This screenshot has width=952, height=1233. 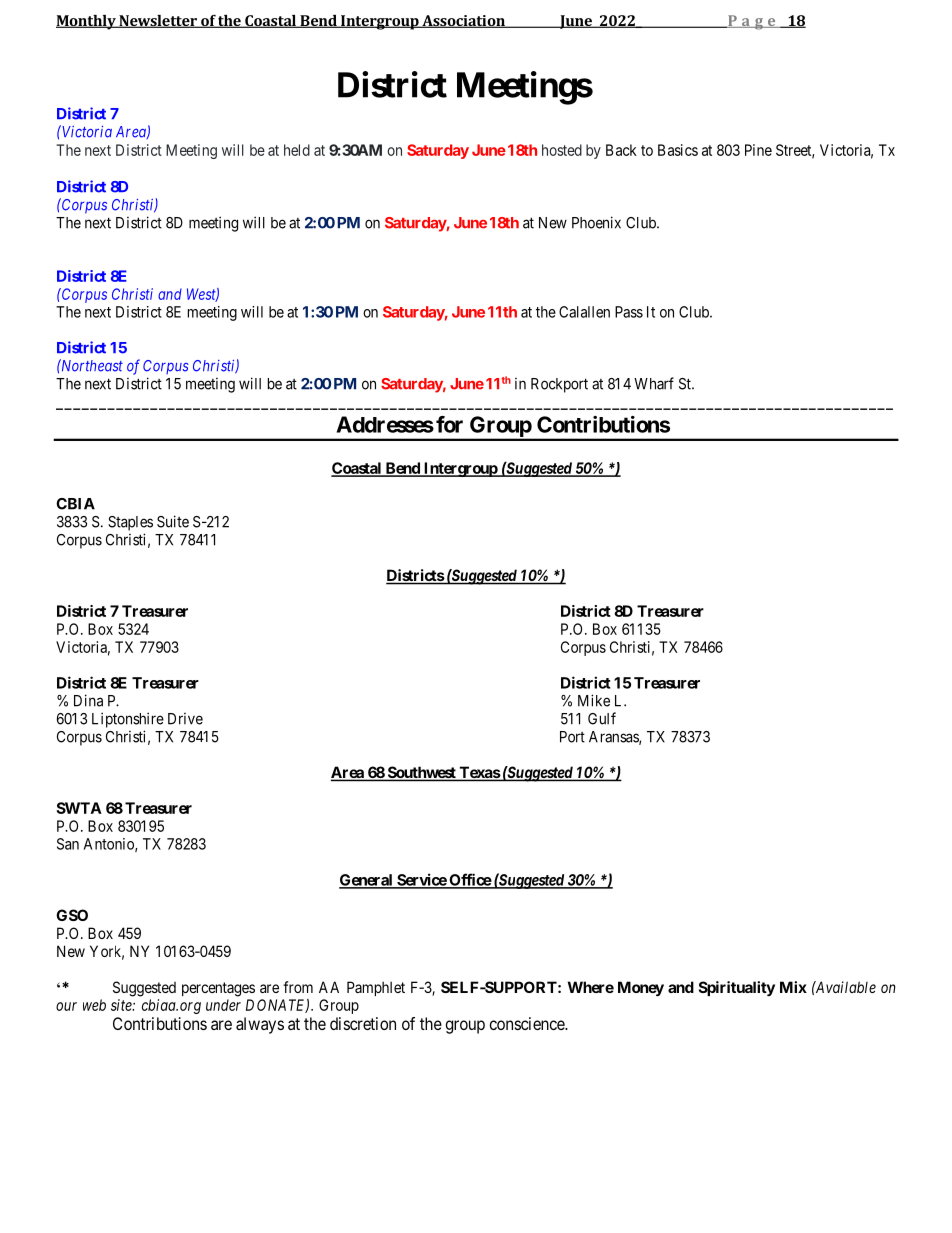 What do you see at coordinates (463, 21) in the screenshot?
I see `Association` at bounding box center [463, 21].
